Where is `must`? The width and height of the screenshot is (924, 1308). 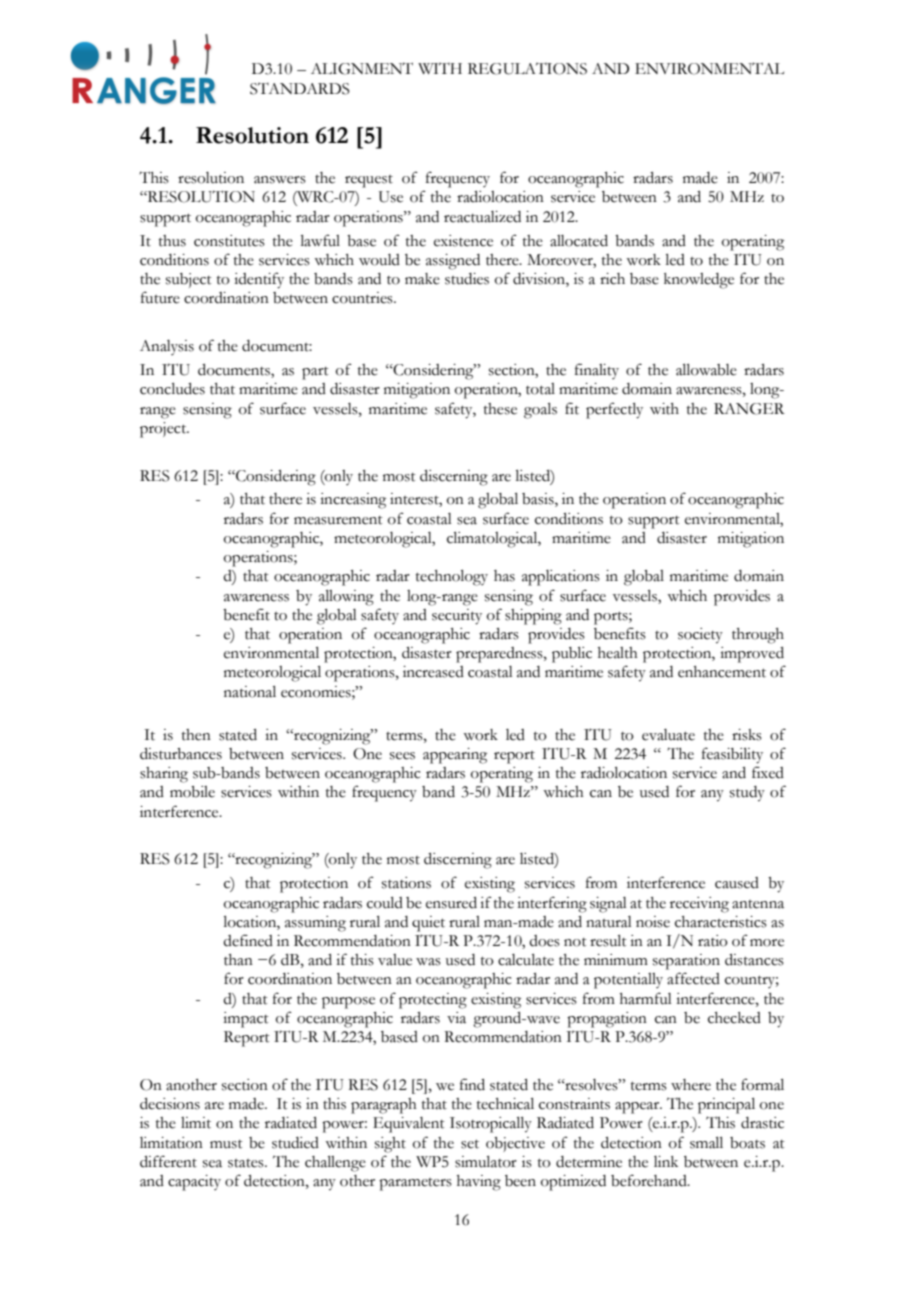
must is located at coordinates (226, 1144).
